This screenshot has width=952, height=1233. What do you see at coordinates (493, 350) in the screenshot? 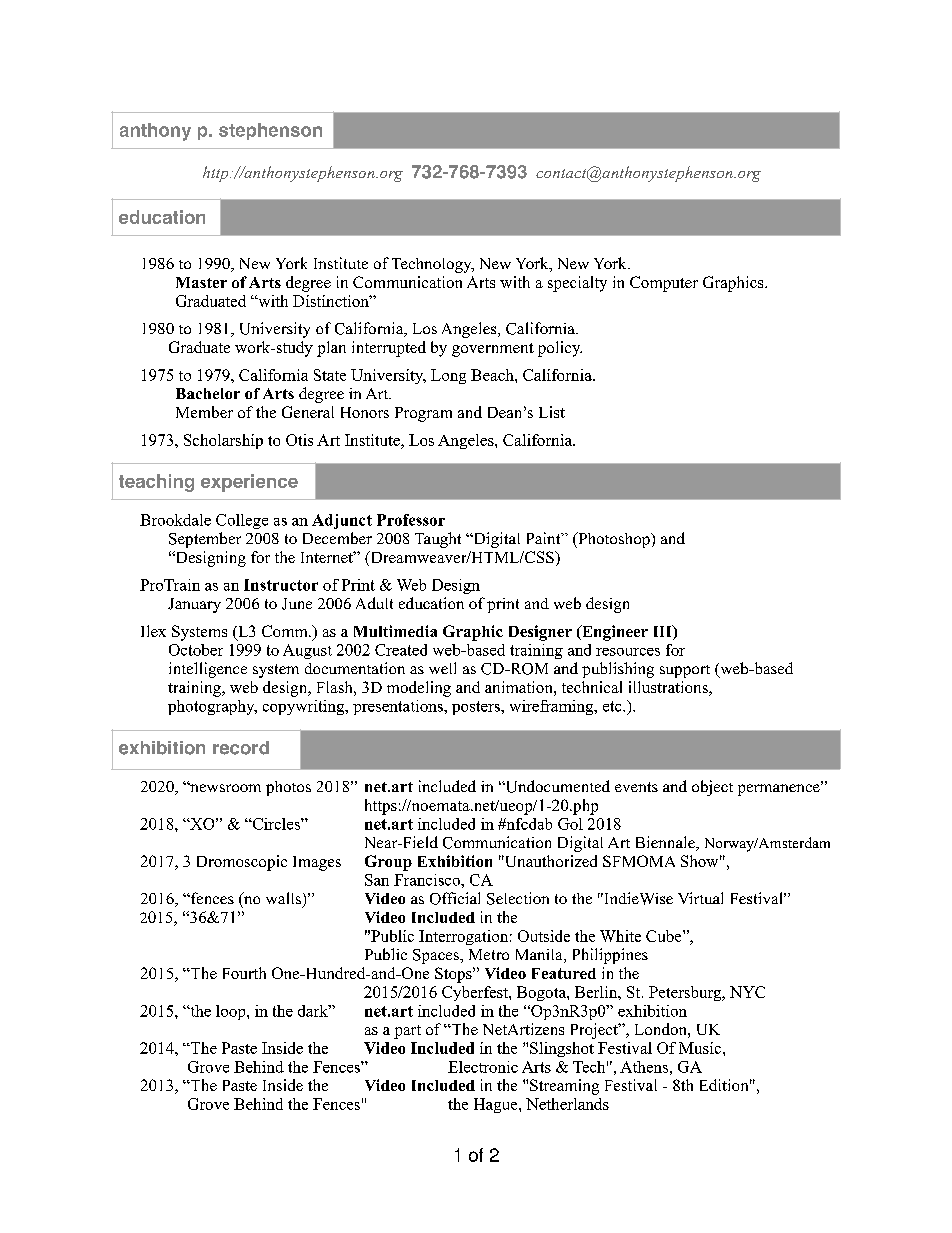
I see `government` at bounding box center [493, 350].
